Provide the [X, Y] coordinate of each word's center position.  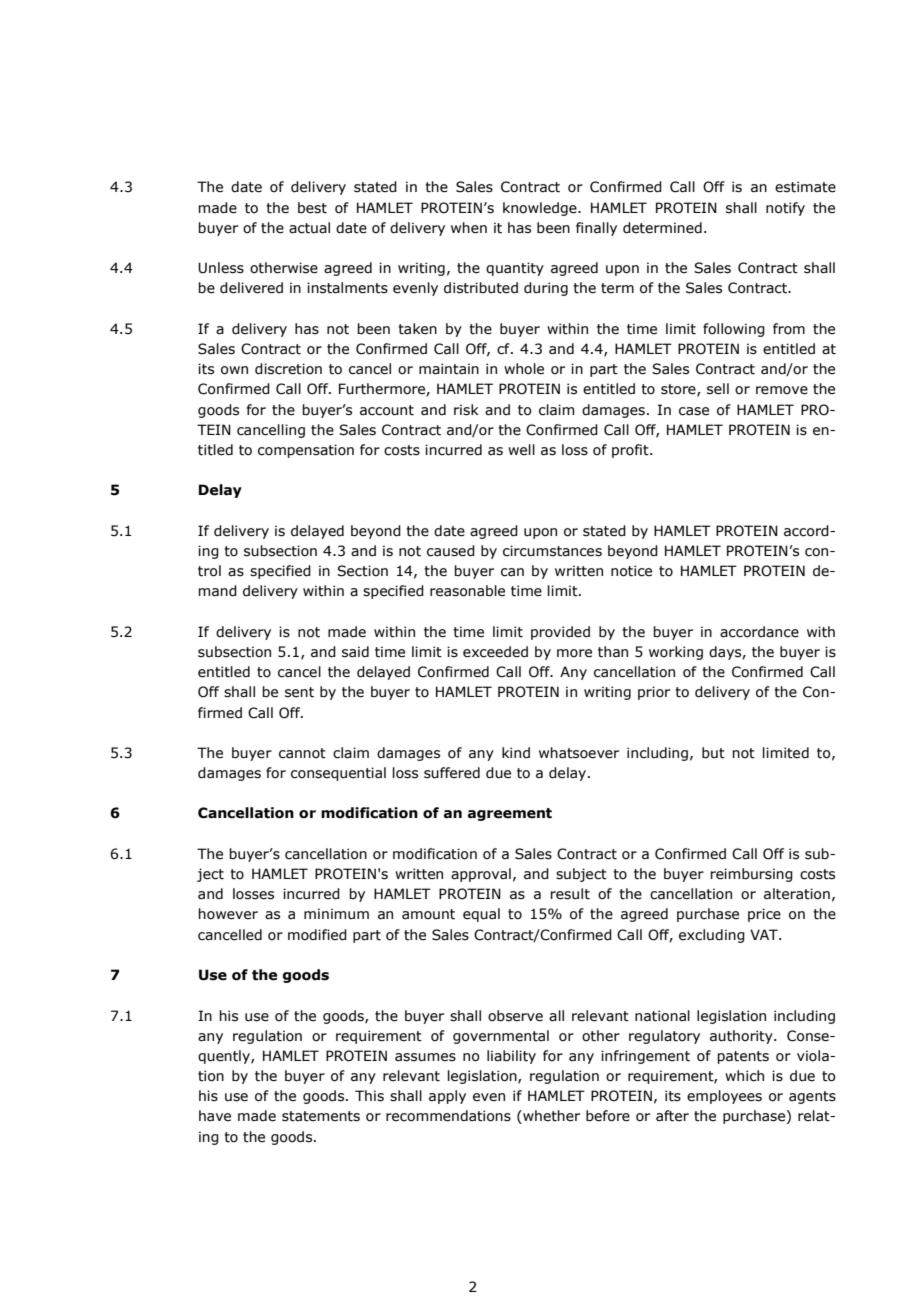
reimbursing [751, 875]
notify [785, 209]
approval [481, 875]
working [676, 653]
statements [321, 1116]
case [694, 411]
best [312, 208]
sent [299, 692]
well [521, 450]
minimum [336, 913]
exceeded [495, 652]
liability [511, 1057]
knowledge [541, 209]
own [234, 370]
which [744, 1076]
